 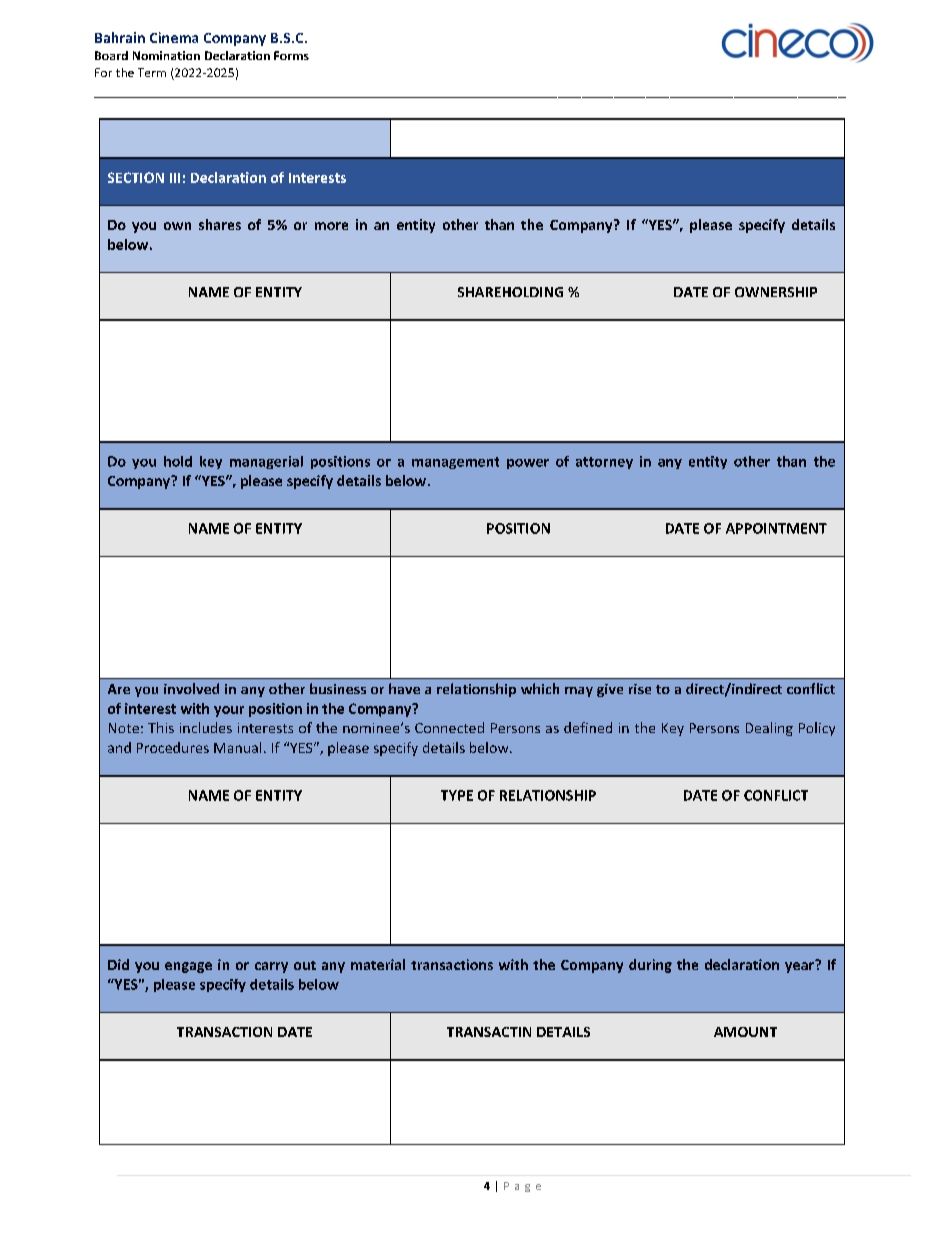 I want to click on Forms, so click(x=291, y=55).
